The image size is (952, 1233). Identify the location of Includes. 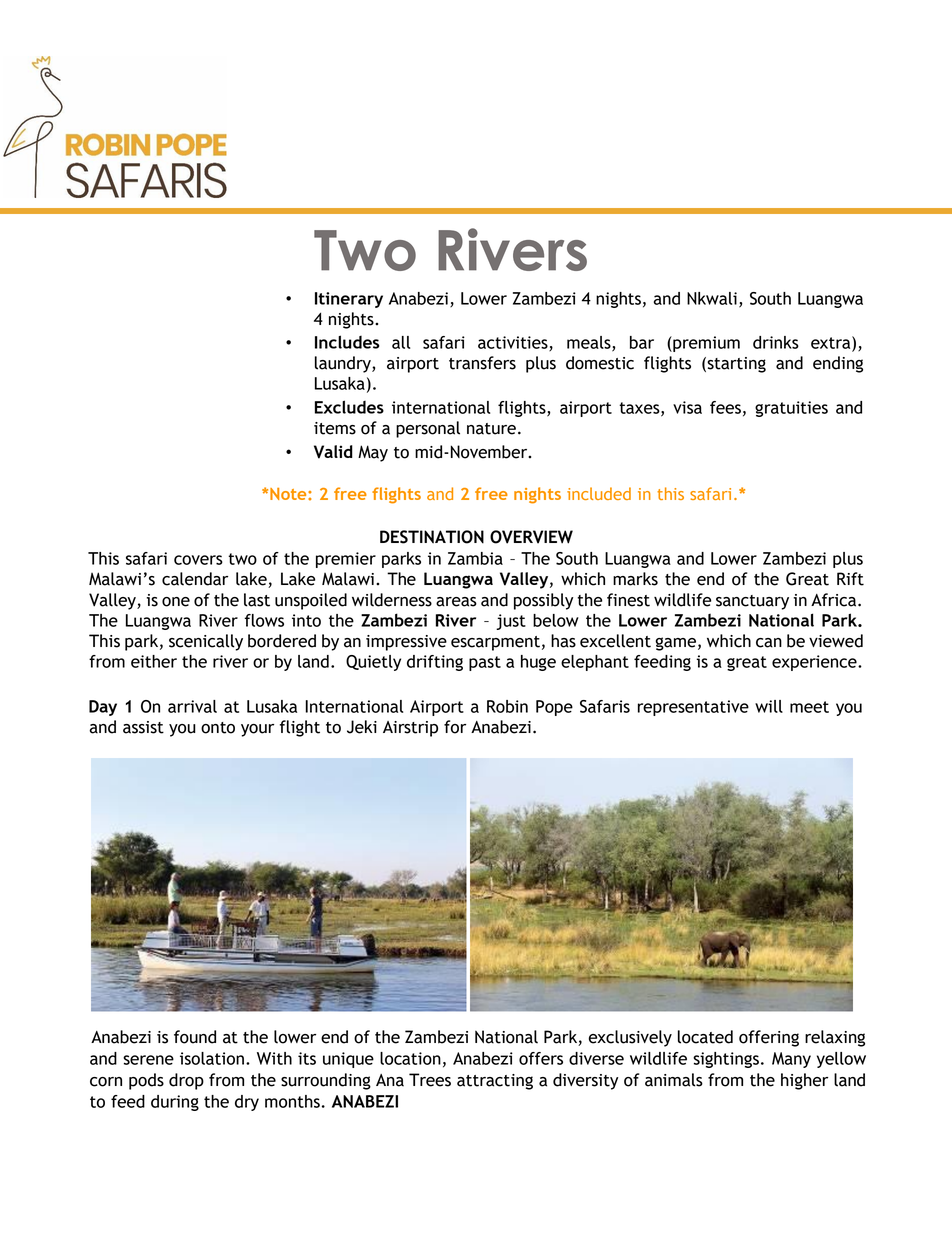
(347, 342).
